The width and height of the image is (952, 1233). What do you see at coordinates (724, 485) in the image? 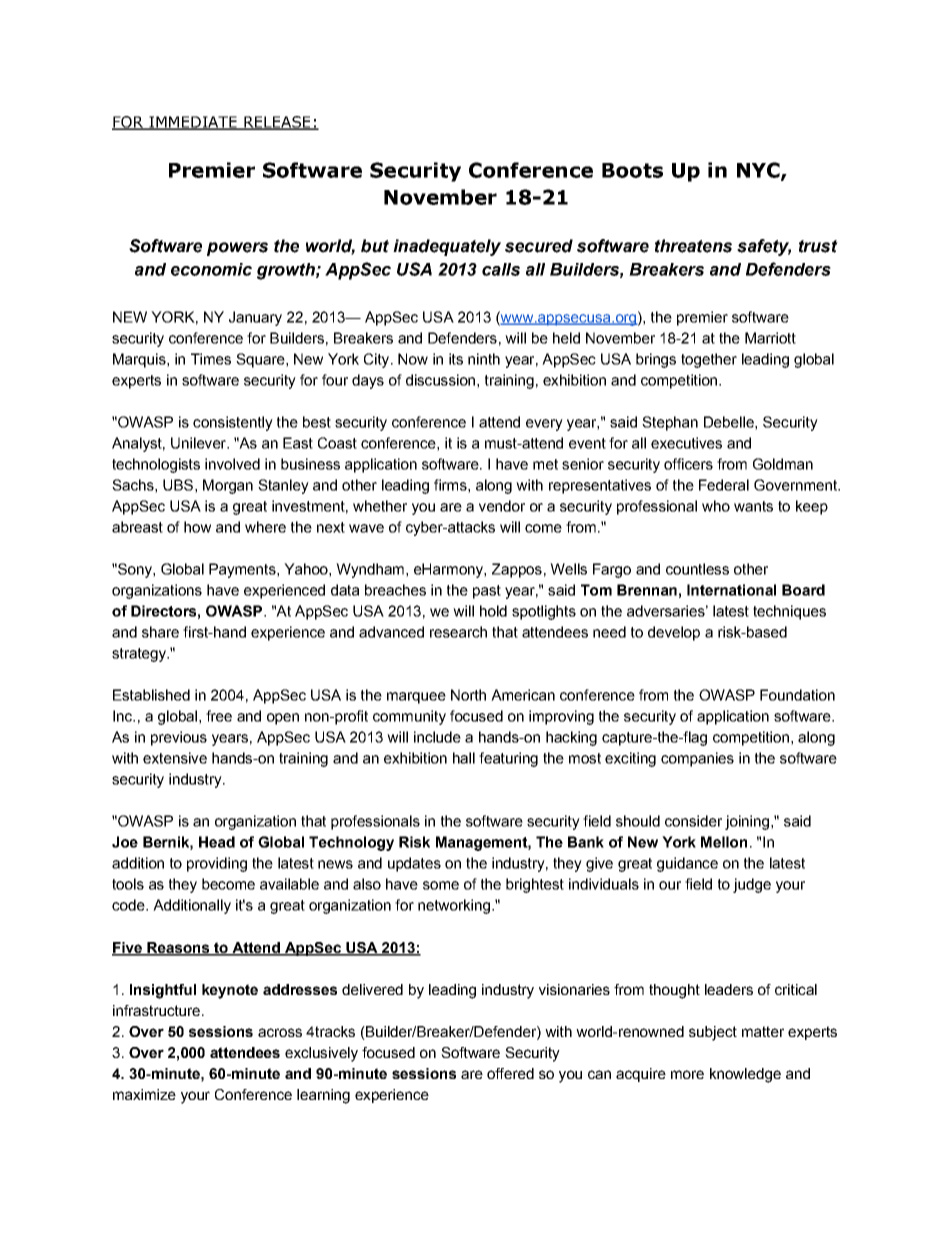
I see `Federal` at bounding box center [724, 485].
